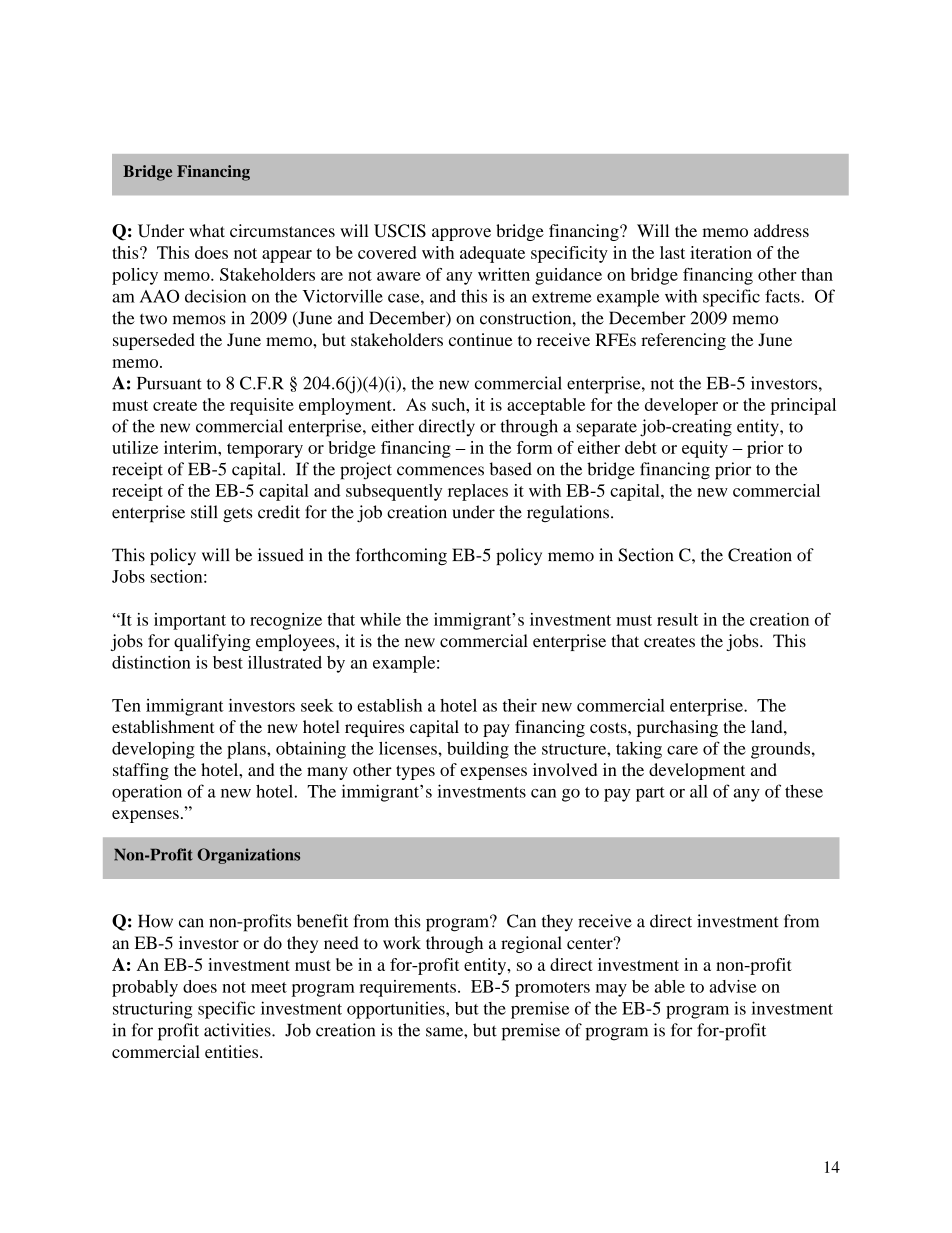 The height and width of the image is (1233, 952). Describe the element at coordinates (677, 619) in the image. I see `result` at that location.
